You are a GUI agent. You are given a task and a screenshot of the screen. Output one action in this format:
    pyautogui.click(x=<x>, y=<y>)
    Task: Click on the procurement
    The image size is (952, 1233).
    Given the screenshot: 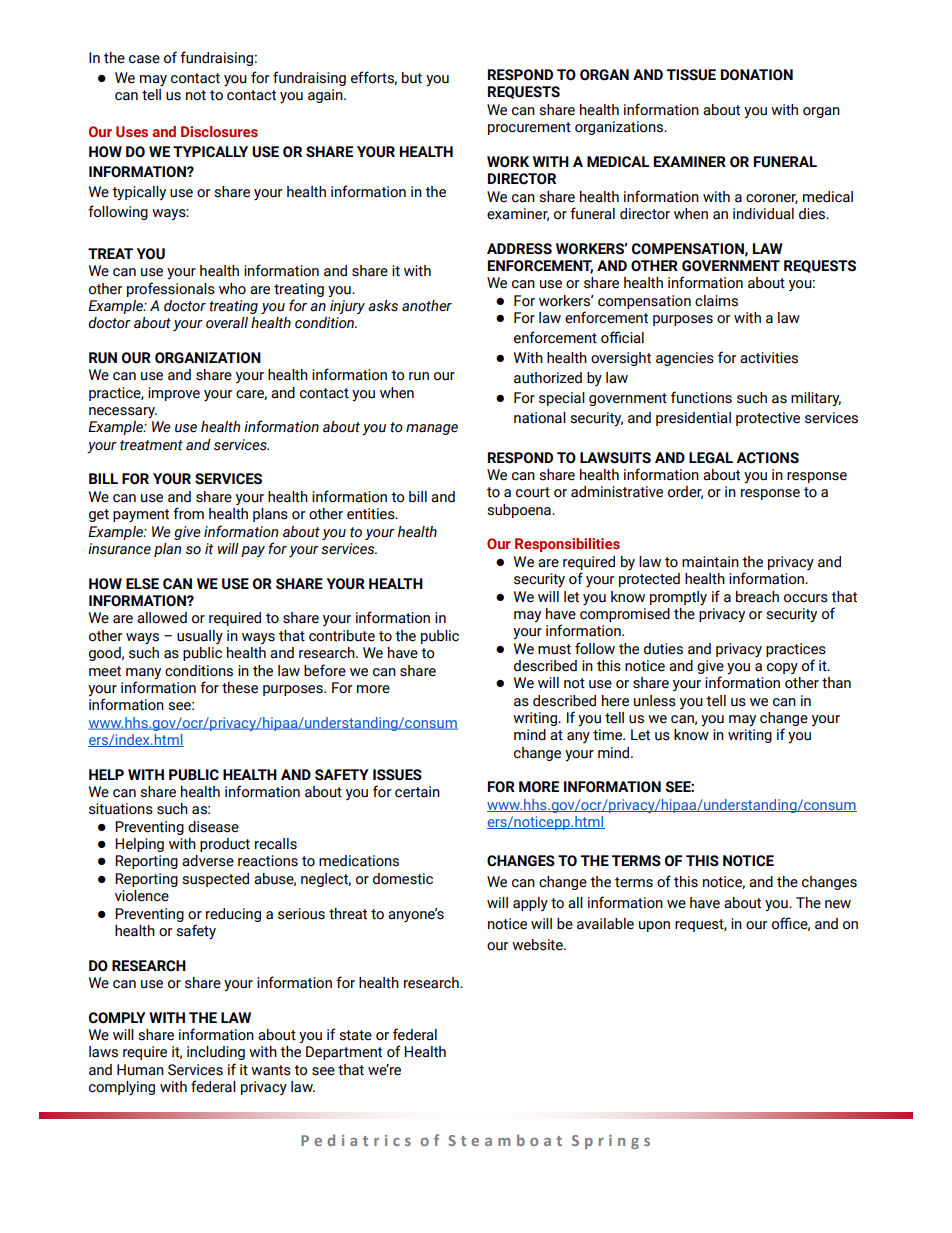 What is the action you would take?
    pyautogui.click(x=529, y=128)
